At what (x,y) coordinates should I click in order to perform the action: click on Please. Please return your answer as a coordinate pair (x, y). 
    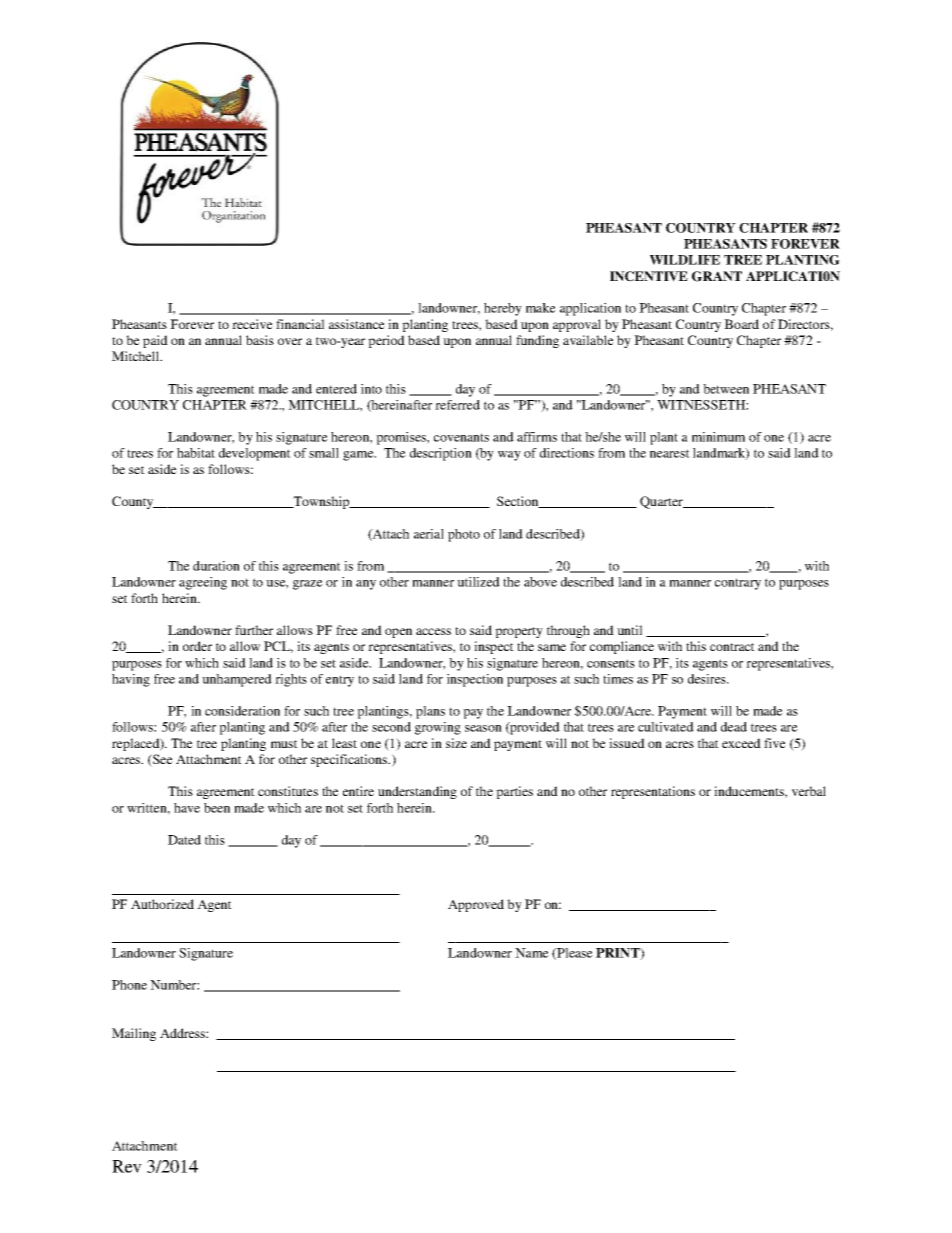
    Looking at the image, I should click on (574, 954).
